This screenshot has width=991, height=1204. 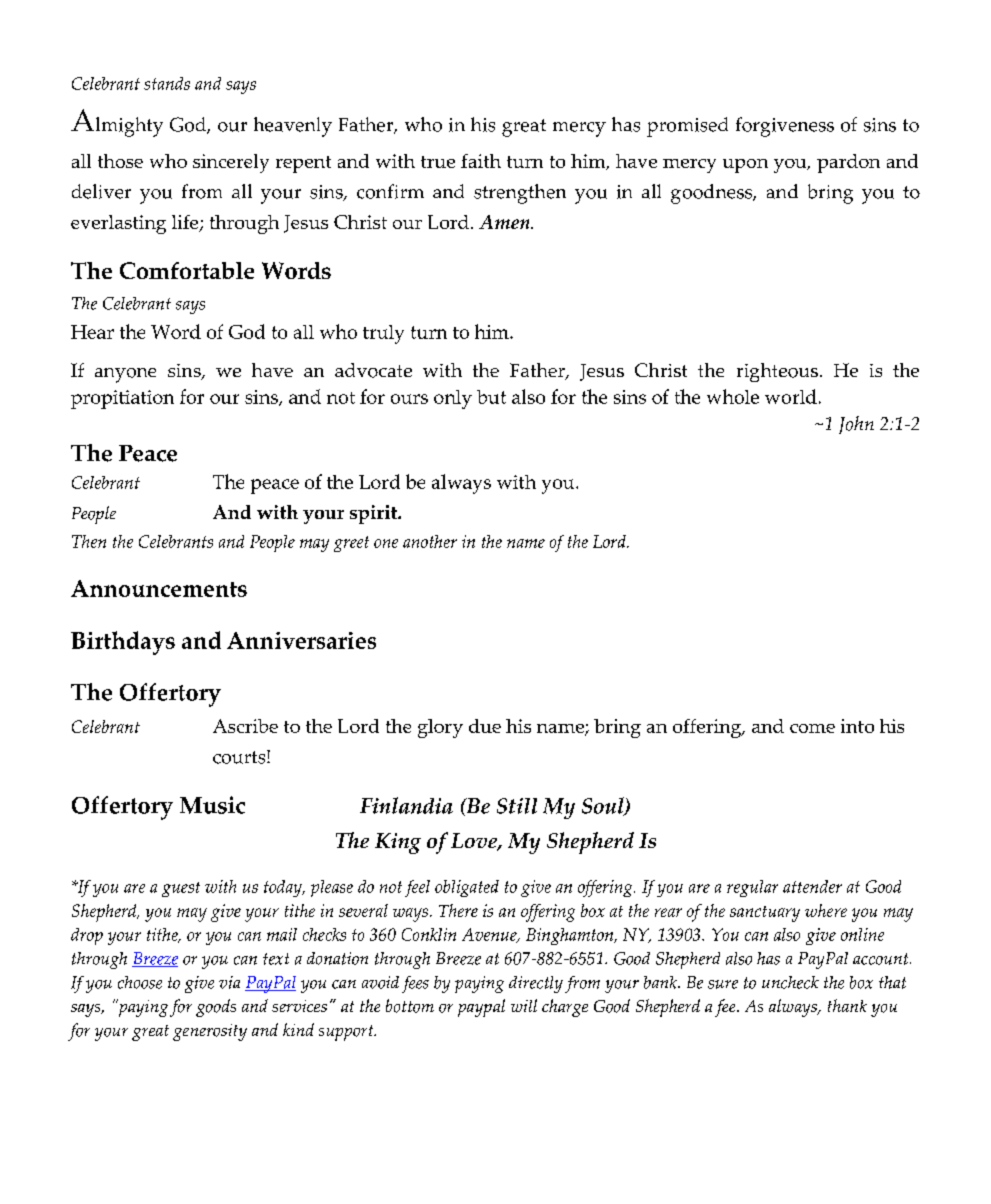 What do you see at coordinates (856, 425) in the screenshot?
I see `John` at bounding box center [856, 425].
